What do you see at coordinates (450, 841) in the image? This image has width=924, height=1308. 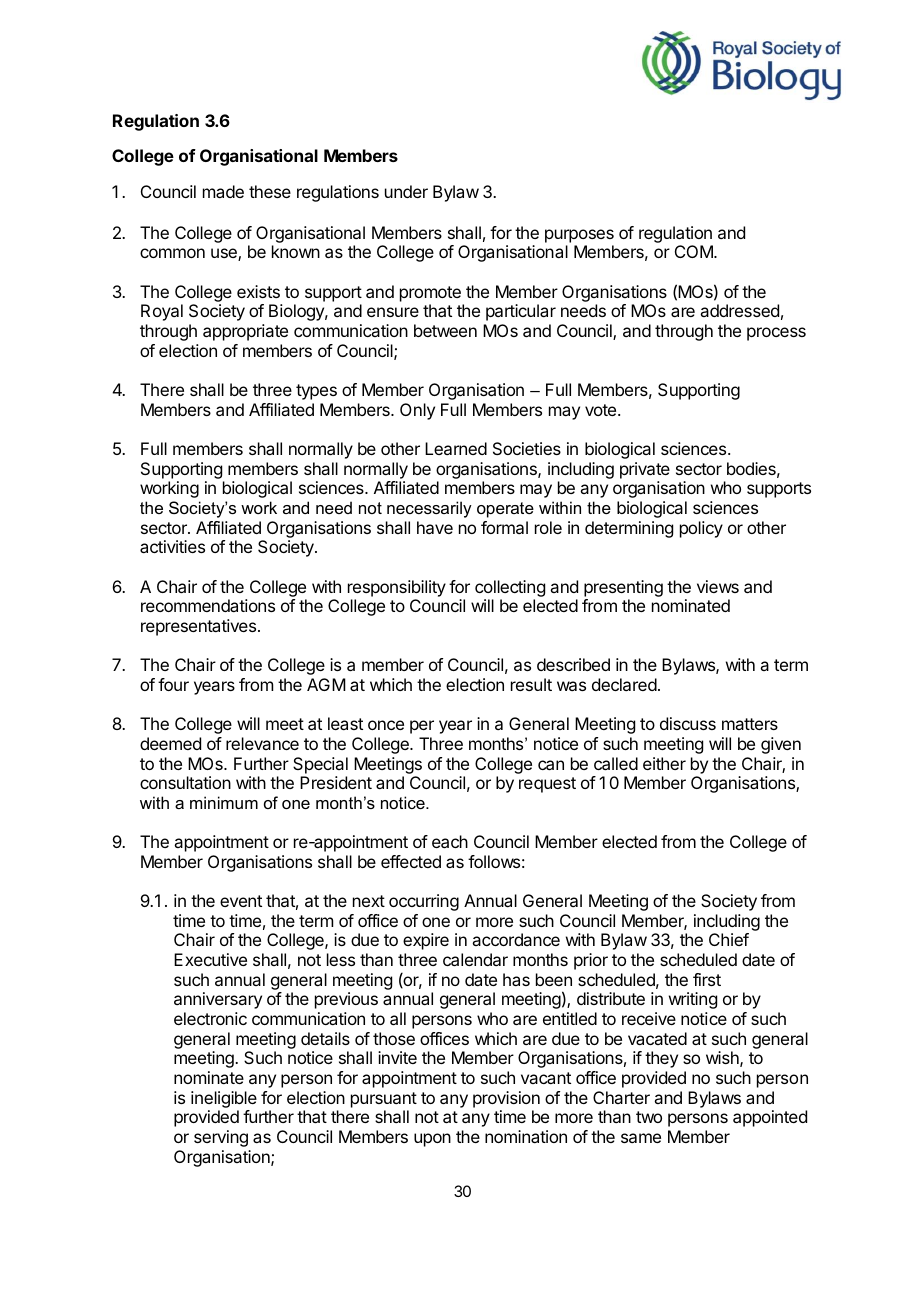 I see `each` at bounding box center [450, 841].
